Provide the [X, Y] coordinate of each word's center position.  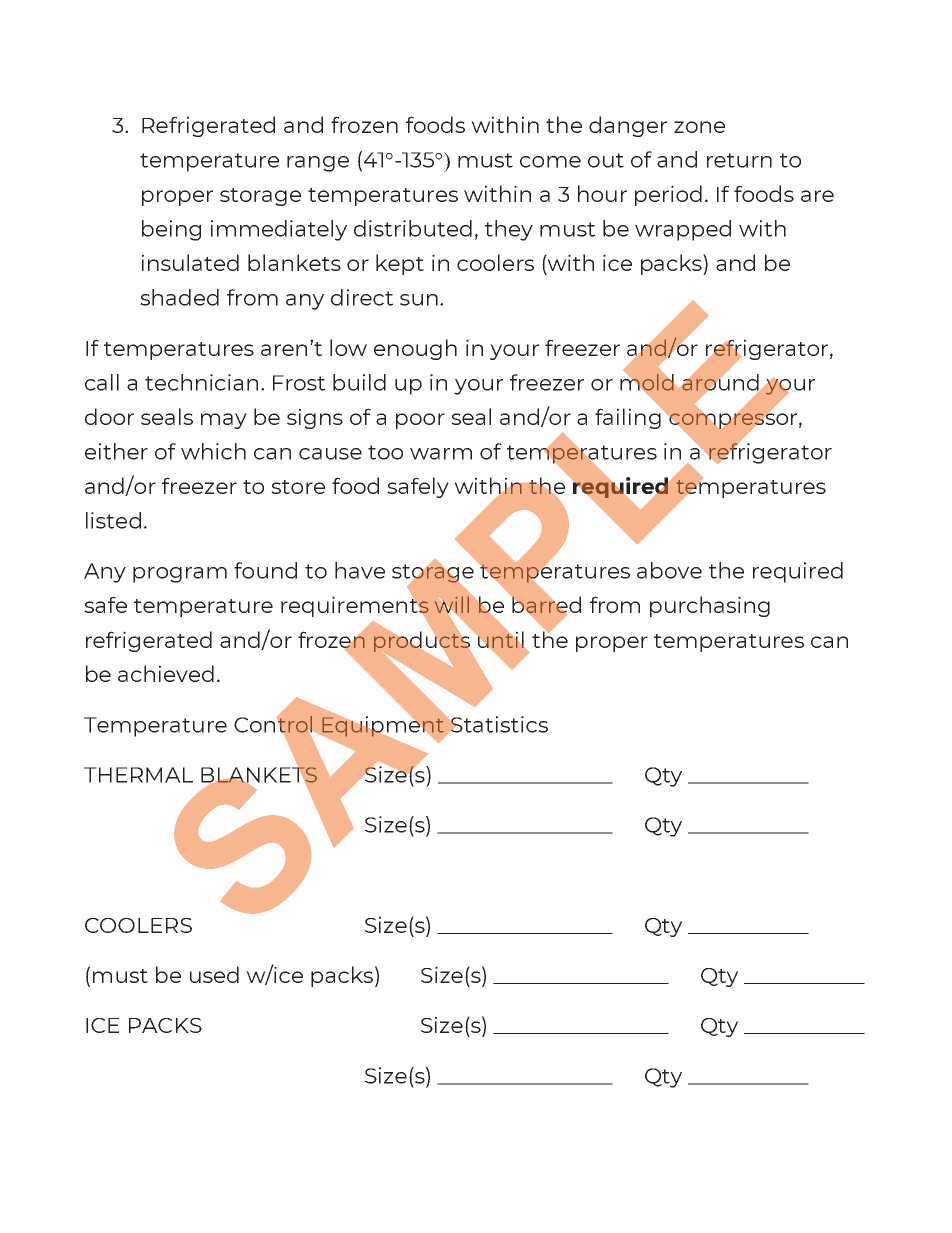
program [180, 575]
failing [629, 417]
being [171, 230]
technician [201, 382]
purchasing [710, 606]
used [214, 974]
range [318, 164]
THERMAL [138, 775]
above [669, 570]
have [360, 570]
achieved [166, 673]
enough [415, 349]
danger [628, 126]
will [452, 606]
